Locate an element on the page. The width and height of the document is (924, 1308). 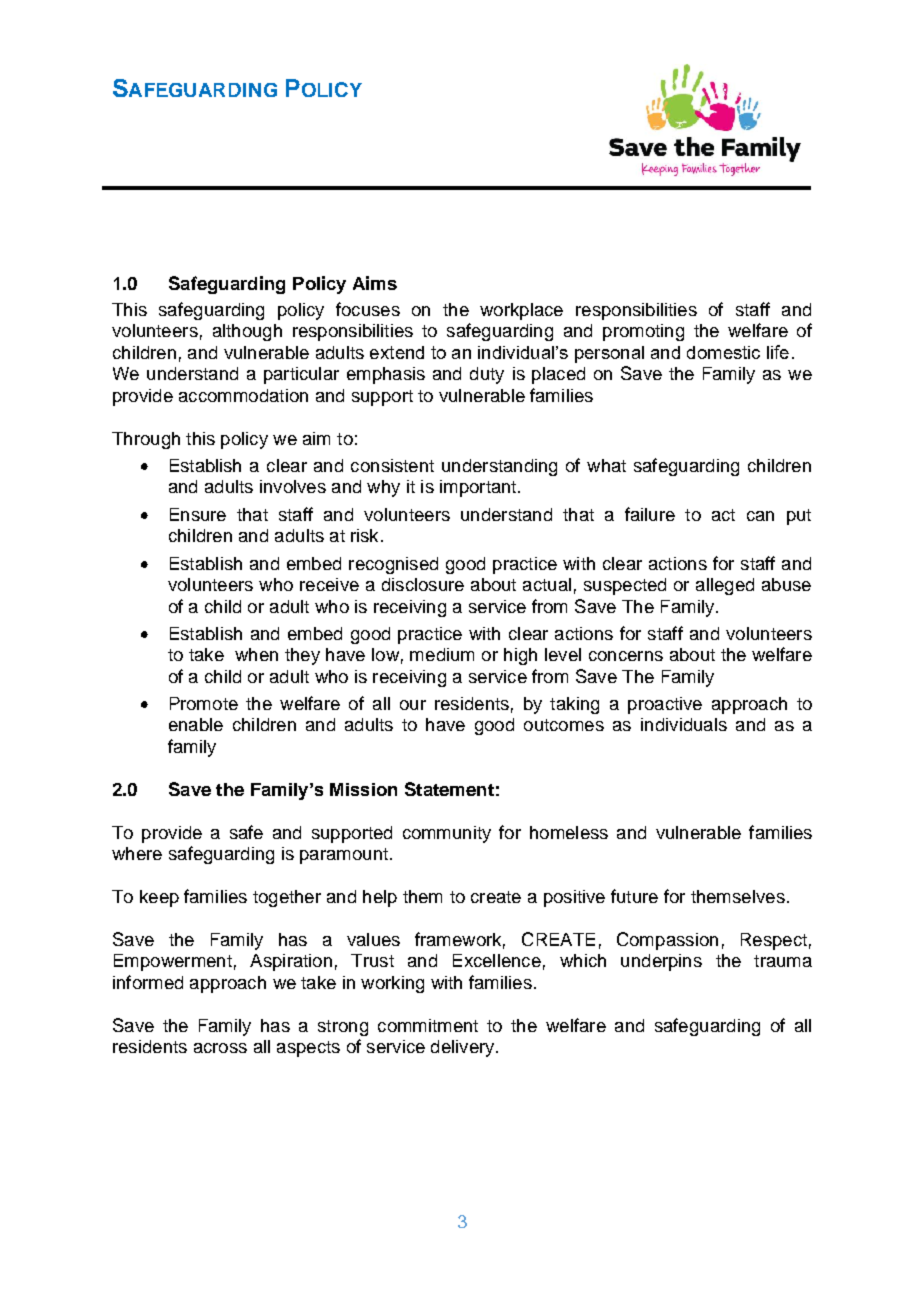
although is located at coordinates (247, 332).
